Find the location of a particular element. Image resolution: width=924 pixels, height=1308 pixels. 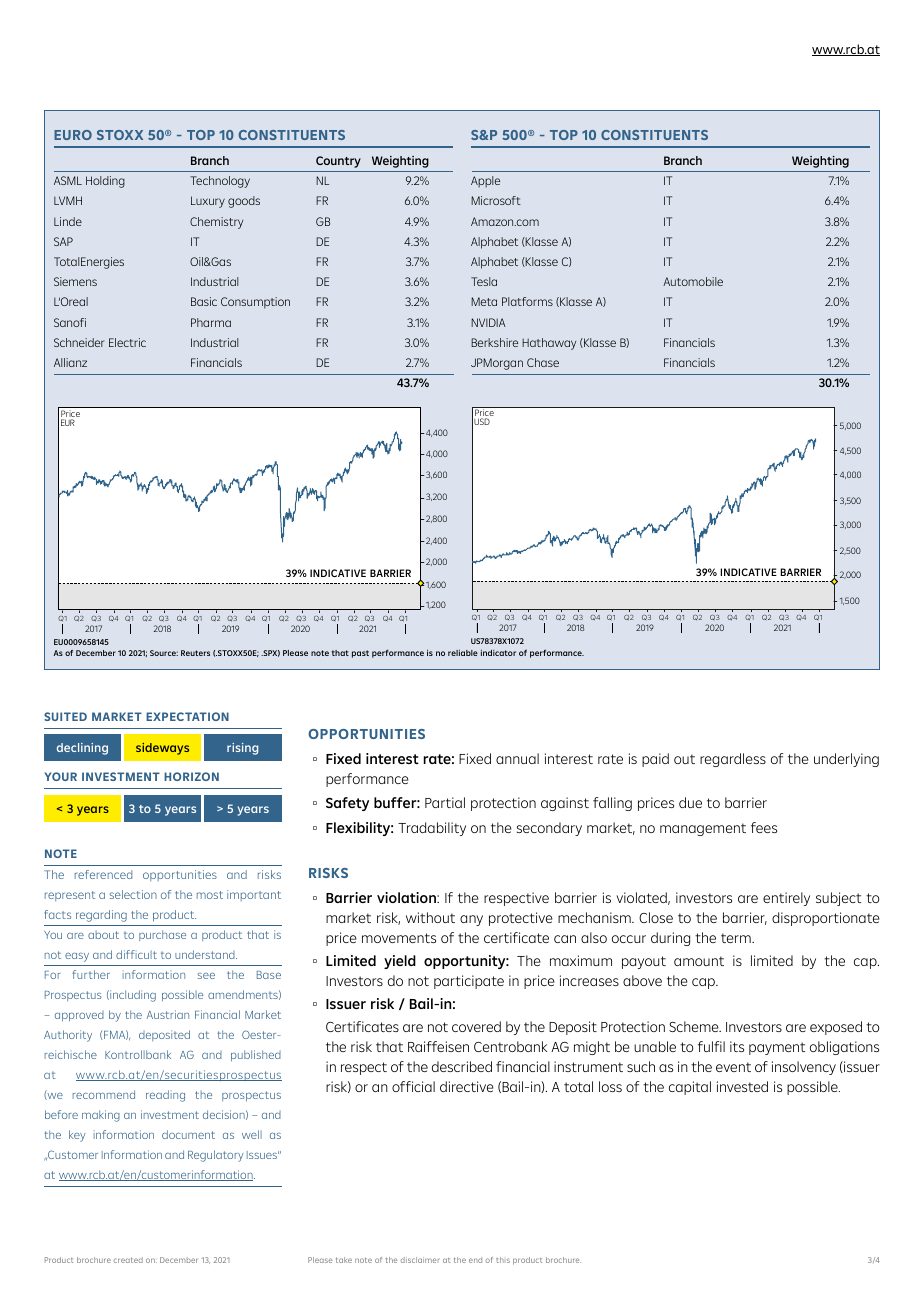

Automobile is located at coordinates (693, 281).
